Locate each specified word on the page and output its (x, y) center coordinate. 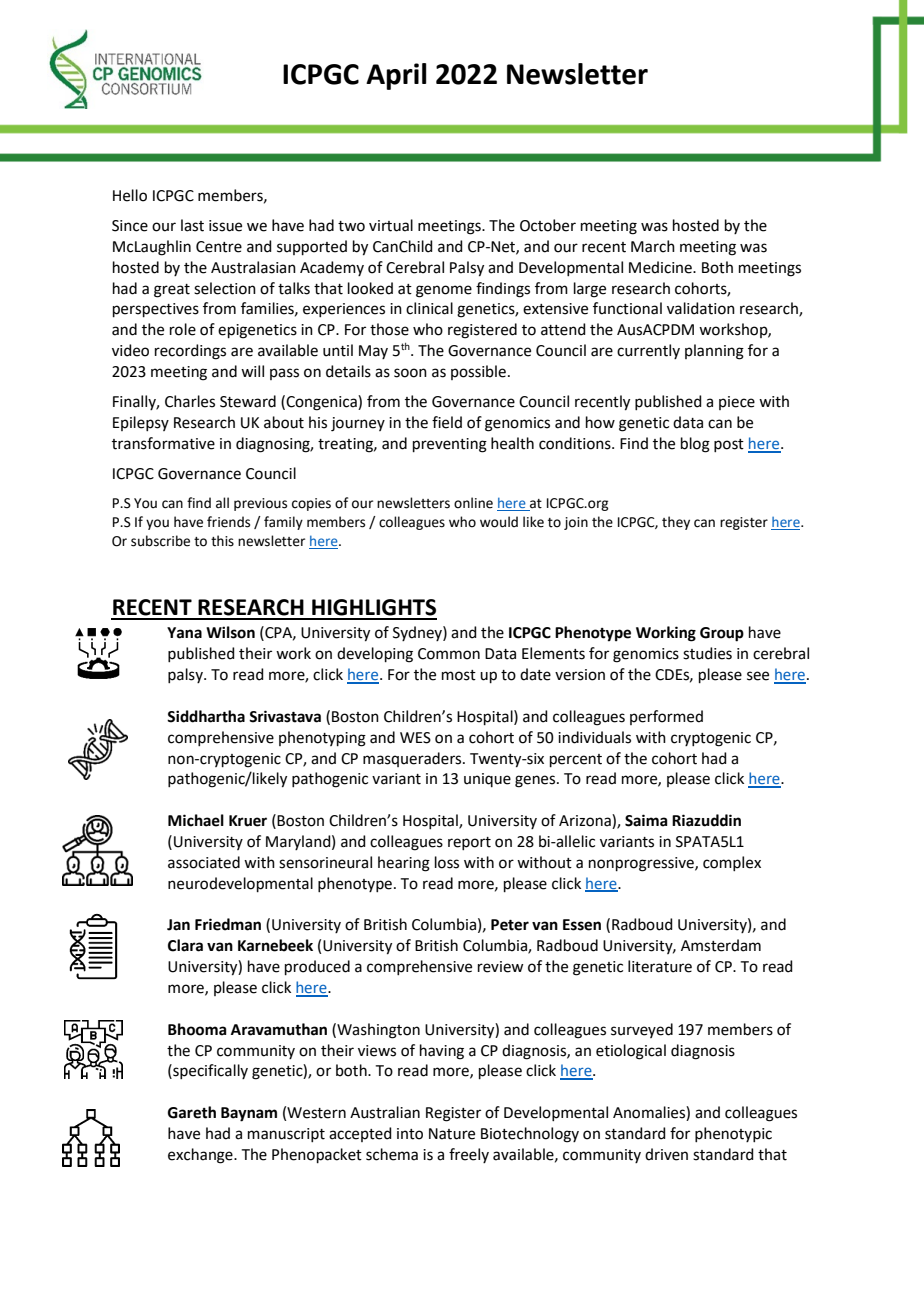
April (396, 76)
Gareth (192, 1112)
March (653, 246)
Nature (452, 1134)
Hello (130, 195)
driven (666, 1154)
